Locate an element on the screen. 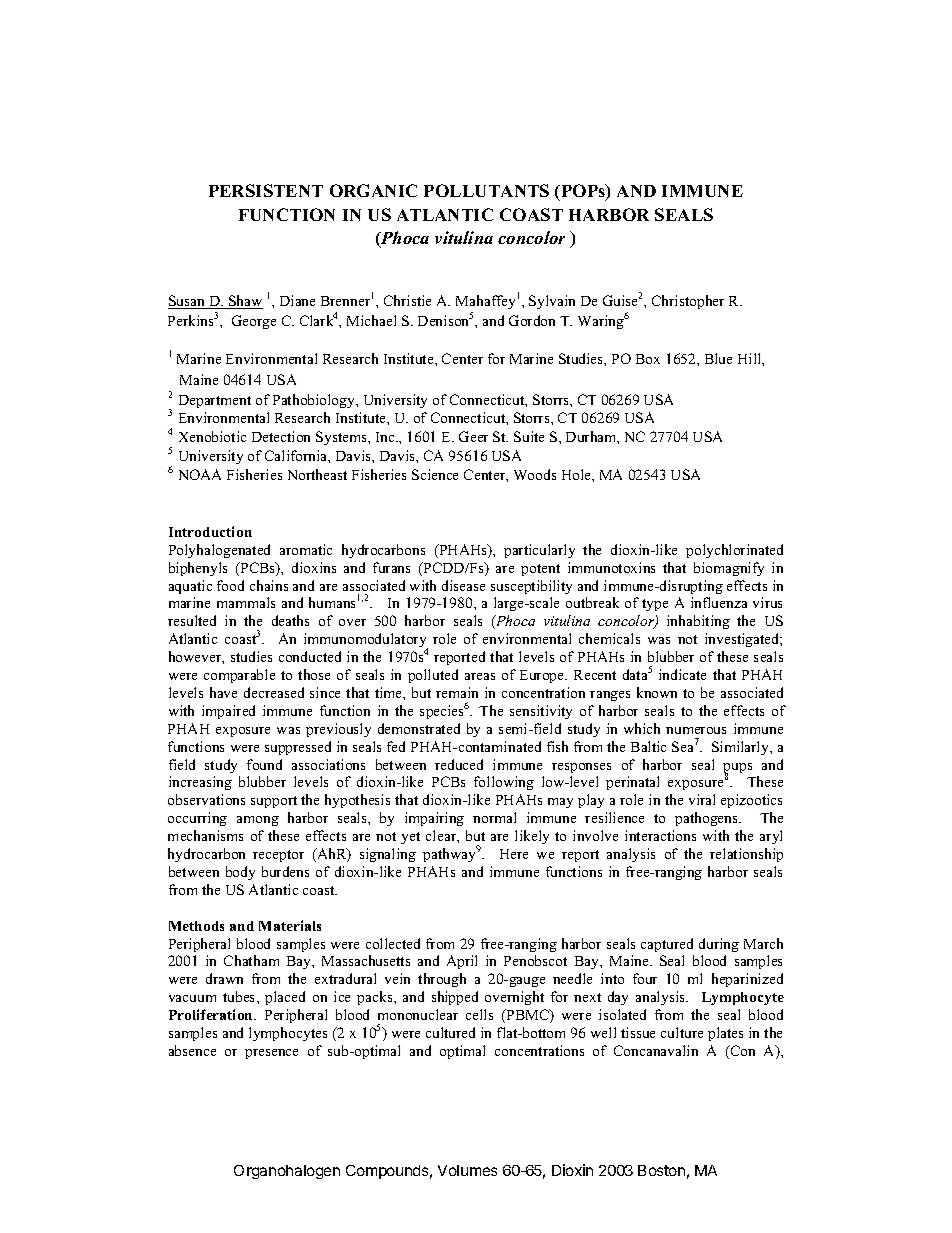 The height and width of the screenshot is (1233, 952). April is located at coordinates (462, 962).
